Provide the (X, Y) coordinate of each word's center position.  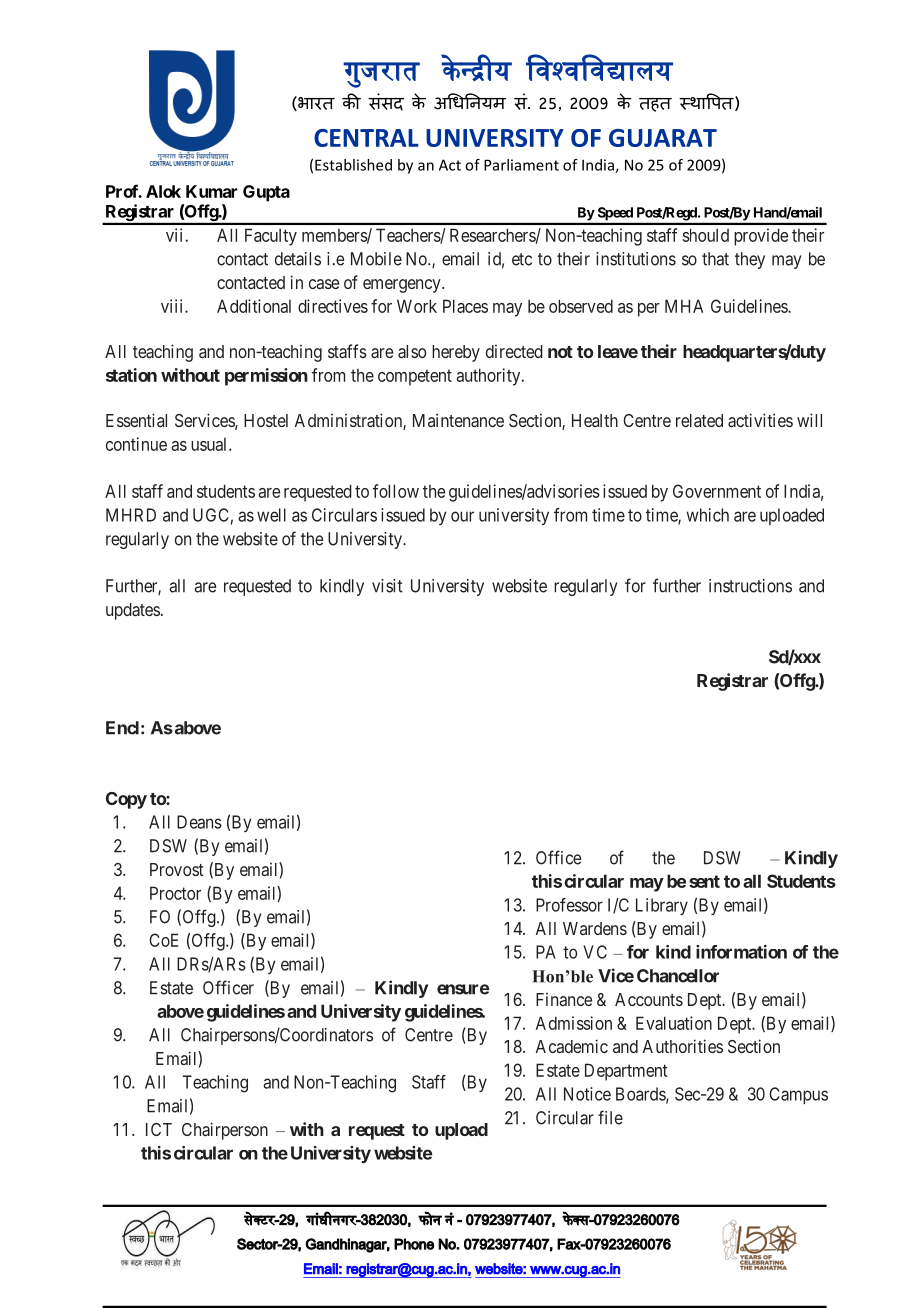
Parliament (521, 165)
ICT (159, 1129)
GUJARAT (663, 138)
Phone (414, 1244)
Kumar (211, 191)
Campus (798, 1095)
